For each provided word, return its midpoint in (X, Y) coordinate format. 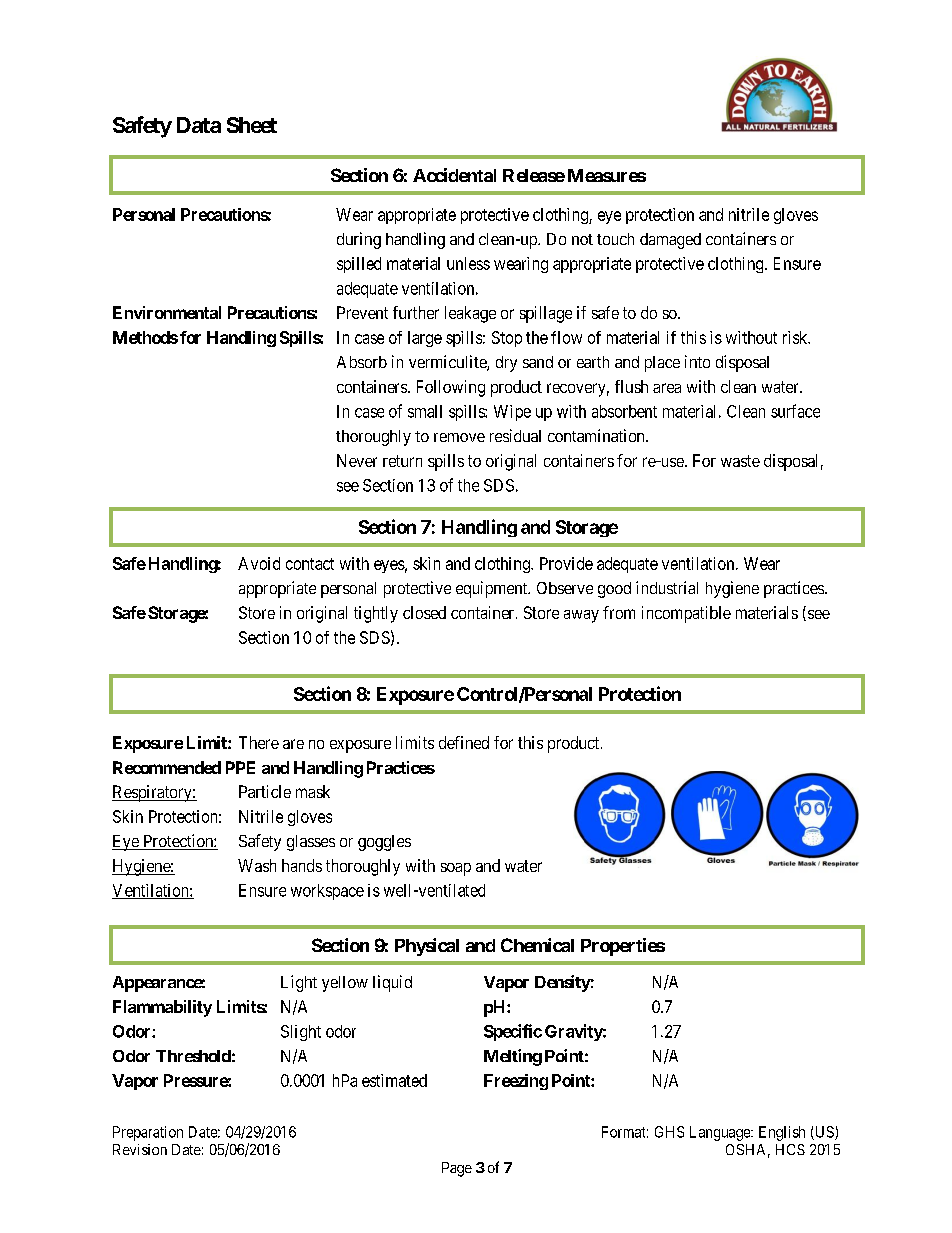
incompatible (686, 614)
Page (457, 1169)
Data (199, 125)
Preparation (148, 1133)
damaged (670, 241)
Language (721, 1133)
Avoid (259, 563)
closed (424, 612)
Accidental (454, 175)
